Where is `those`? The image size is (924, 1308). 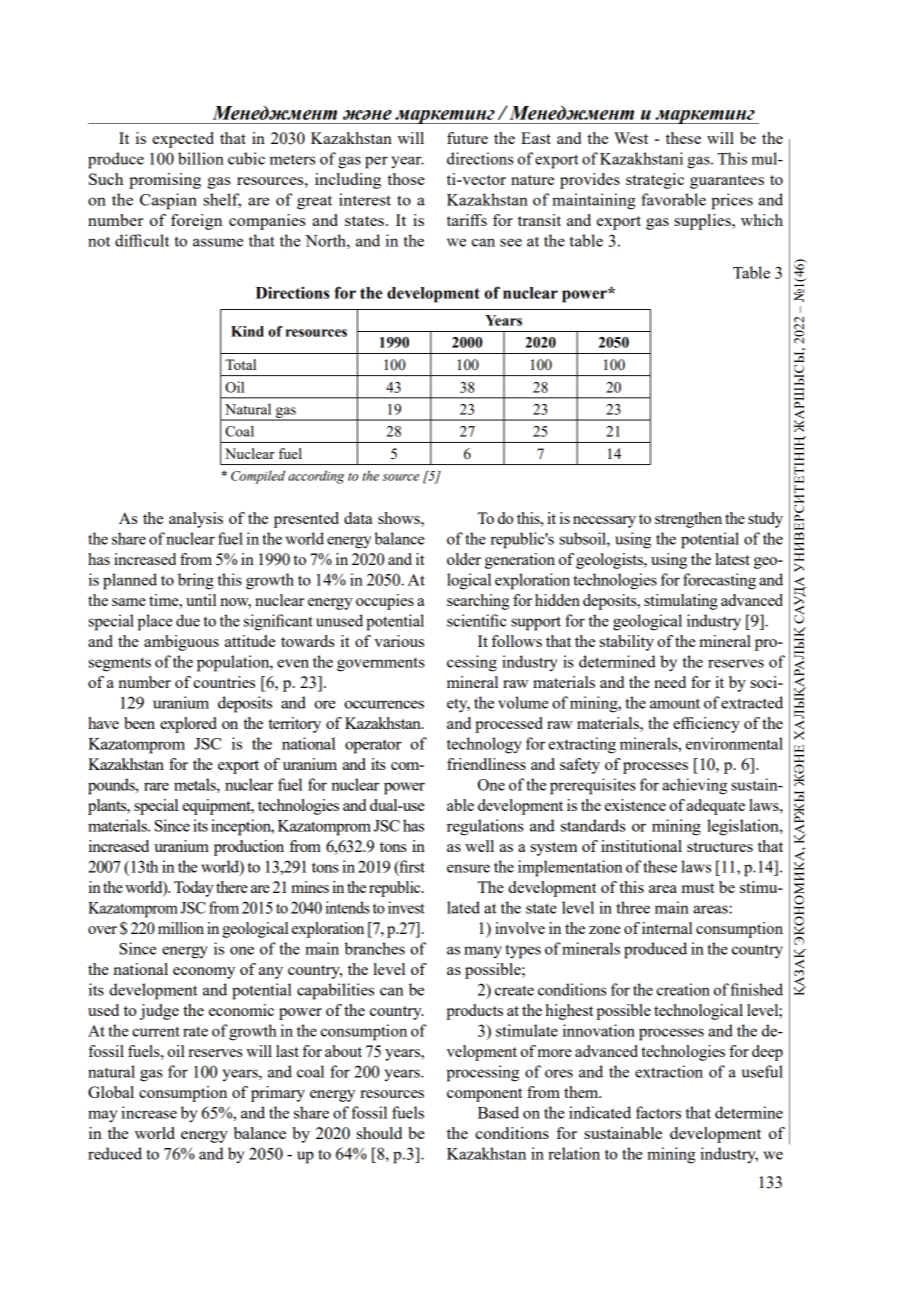
those is located at coordinates (406, 179).
